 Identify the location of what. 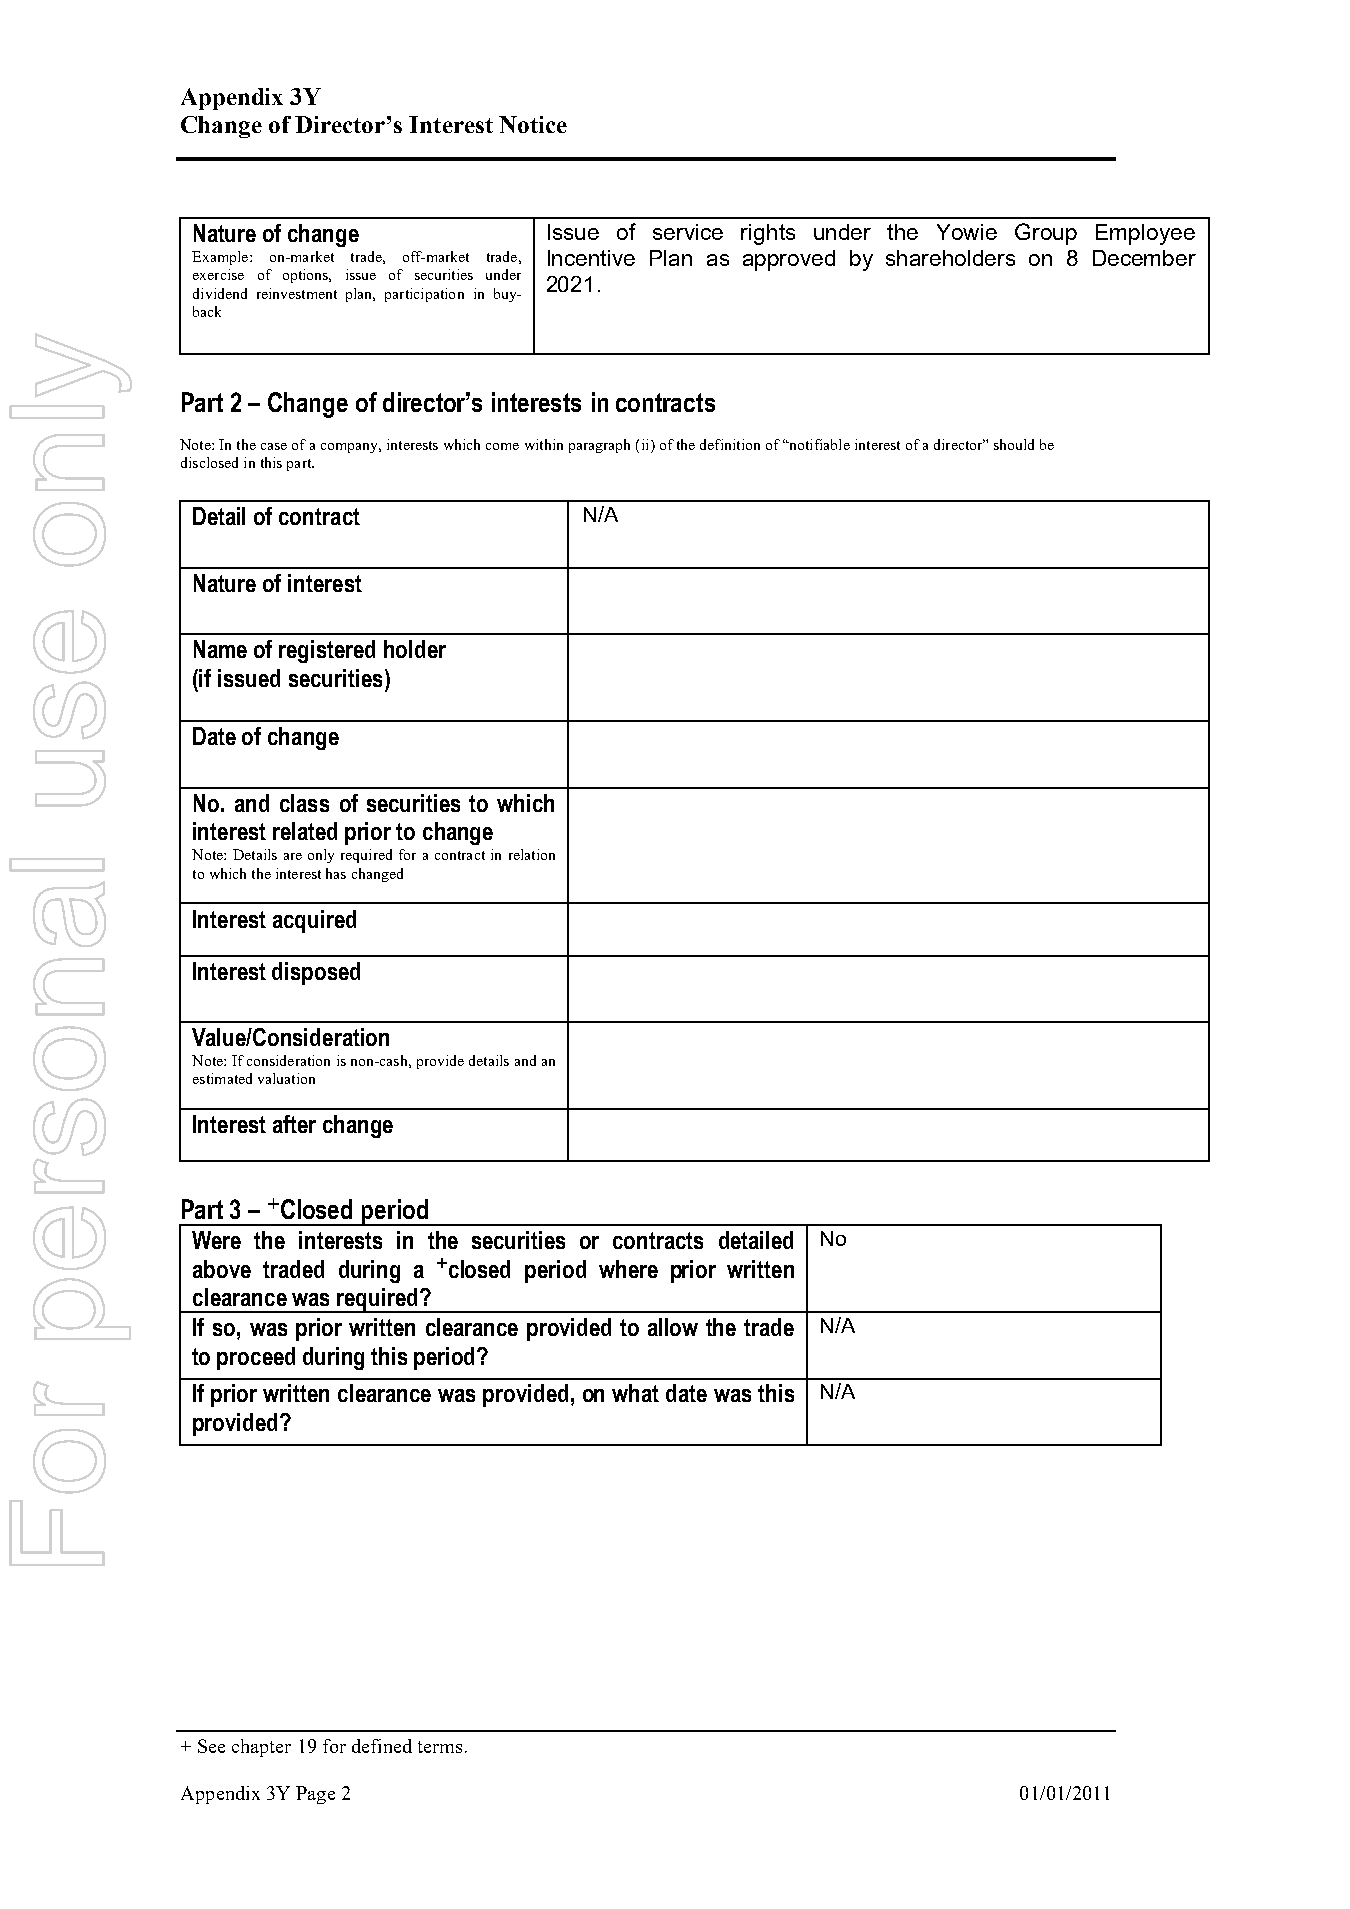
(635, 1393).
